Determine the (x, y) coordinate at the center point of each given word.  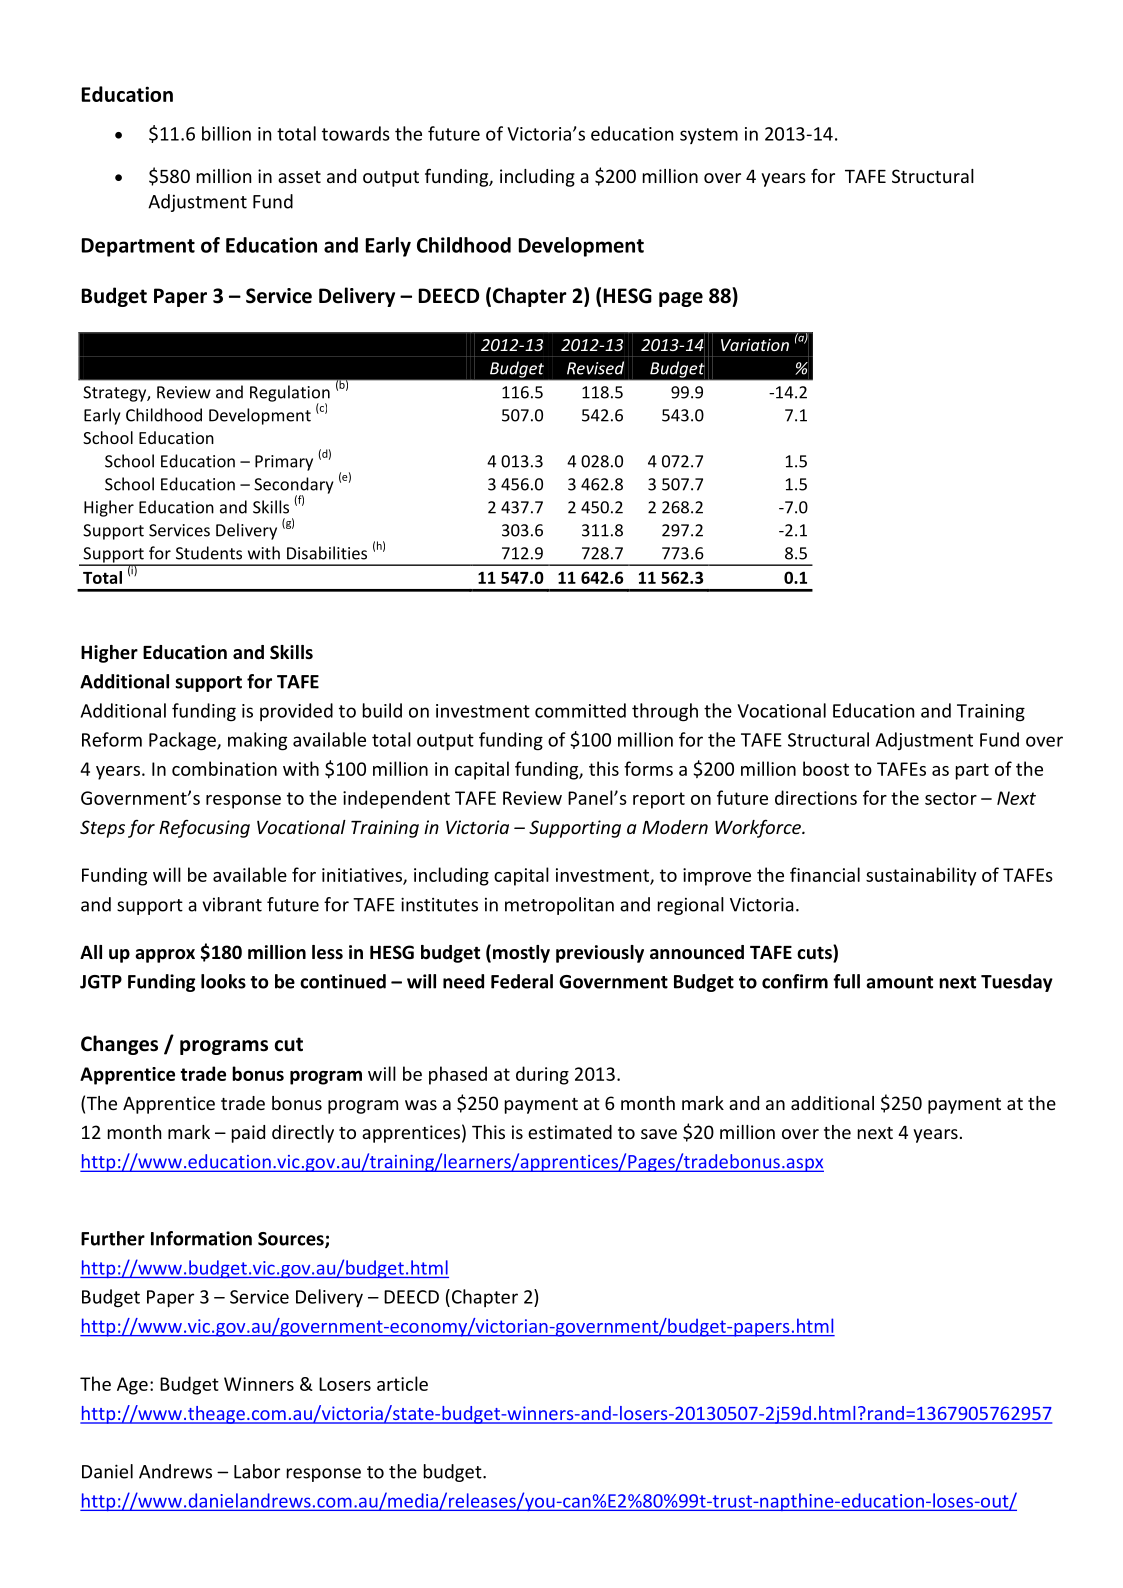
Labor (257, 1471)
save (659, 1134)
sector (951, 798)
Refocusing (204, 828)
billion (226, 133)
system (709, 136)
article (402, 1383)
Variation (755, 345)
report (659, 800)
